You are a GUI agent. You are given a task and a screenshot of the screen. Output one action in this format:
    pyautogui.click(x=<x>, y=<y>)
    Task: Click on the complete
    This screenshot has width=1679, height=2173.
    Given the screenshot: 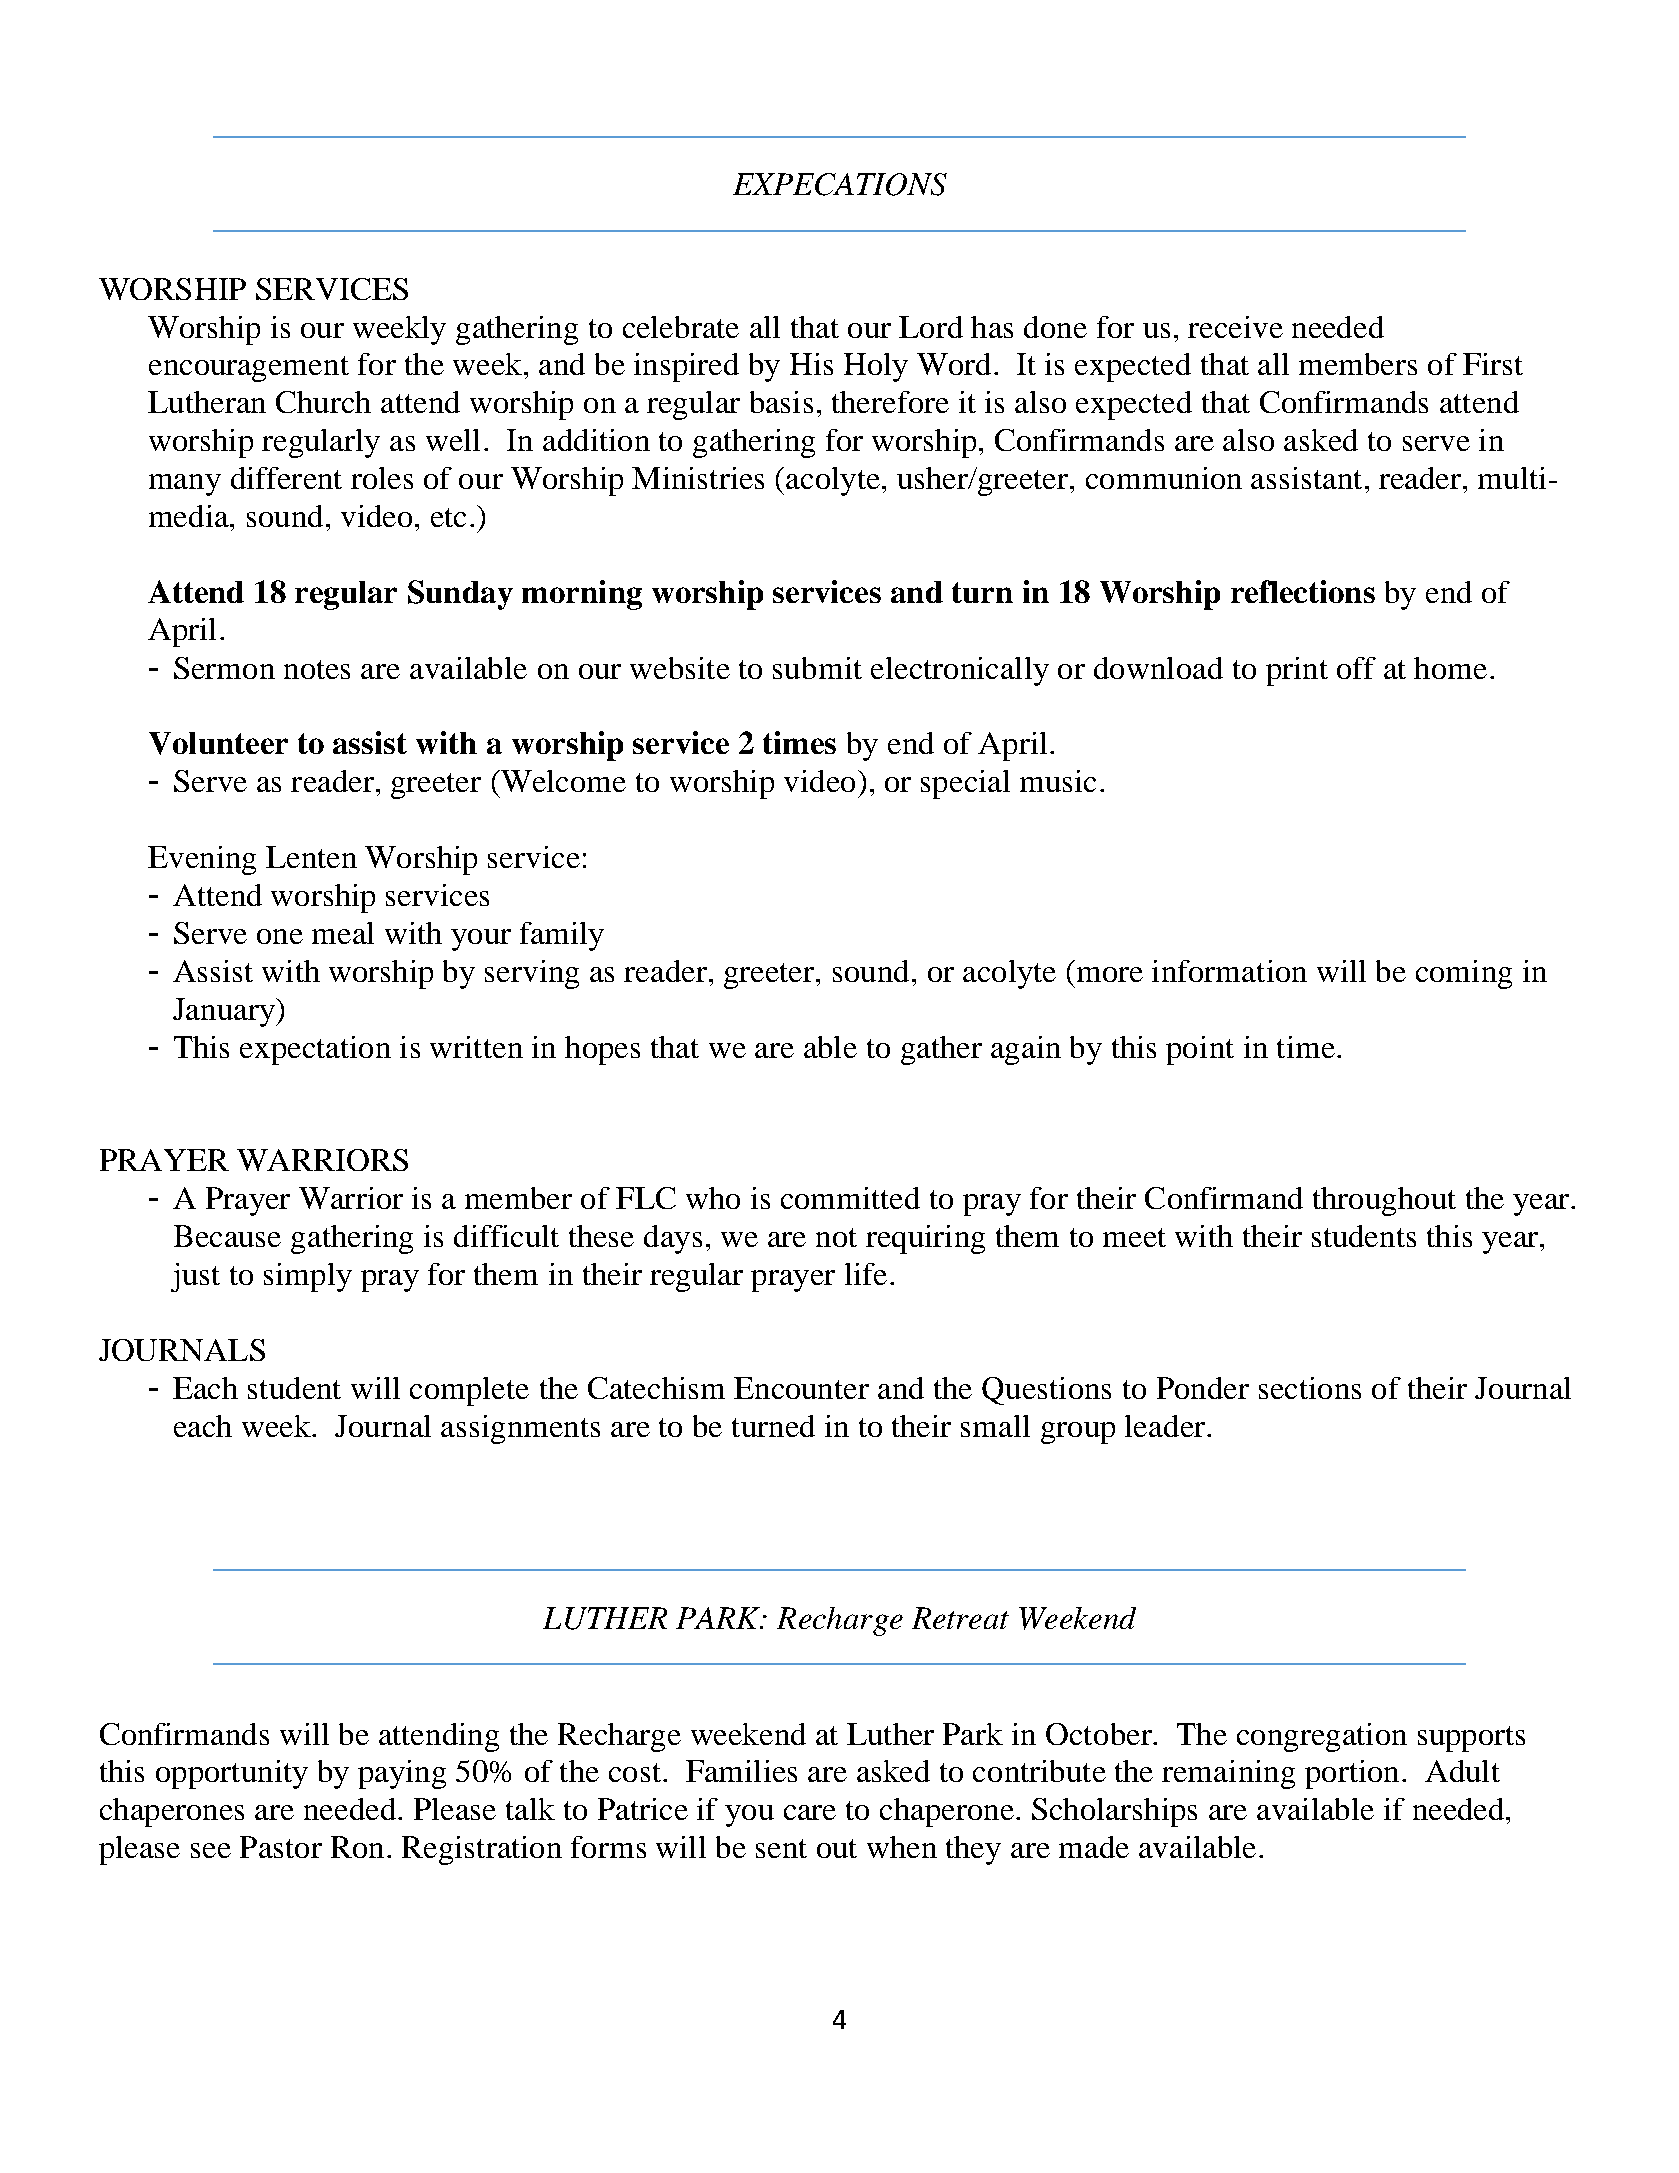 What is the action you would take?
    pyautogui.click(x=469, y=1391)
